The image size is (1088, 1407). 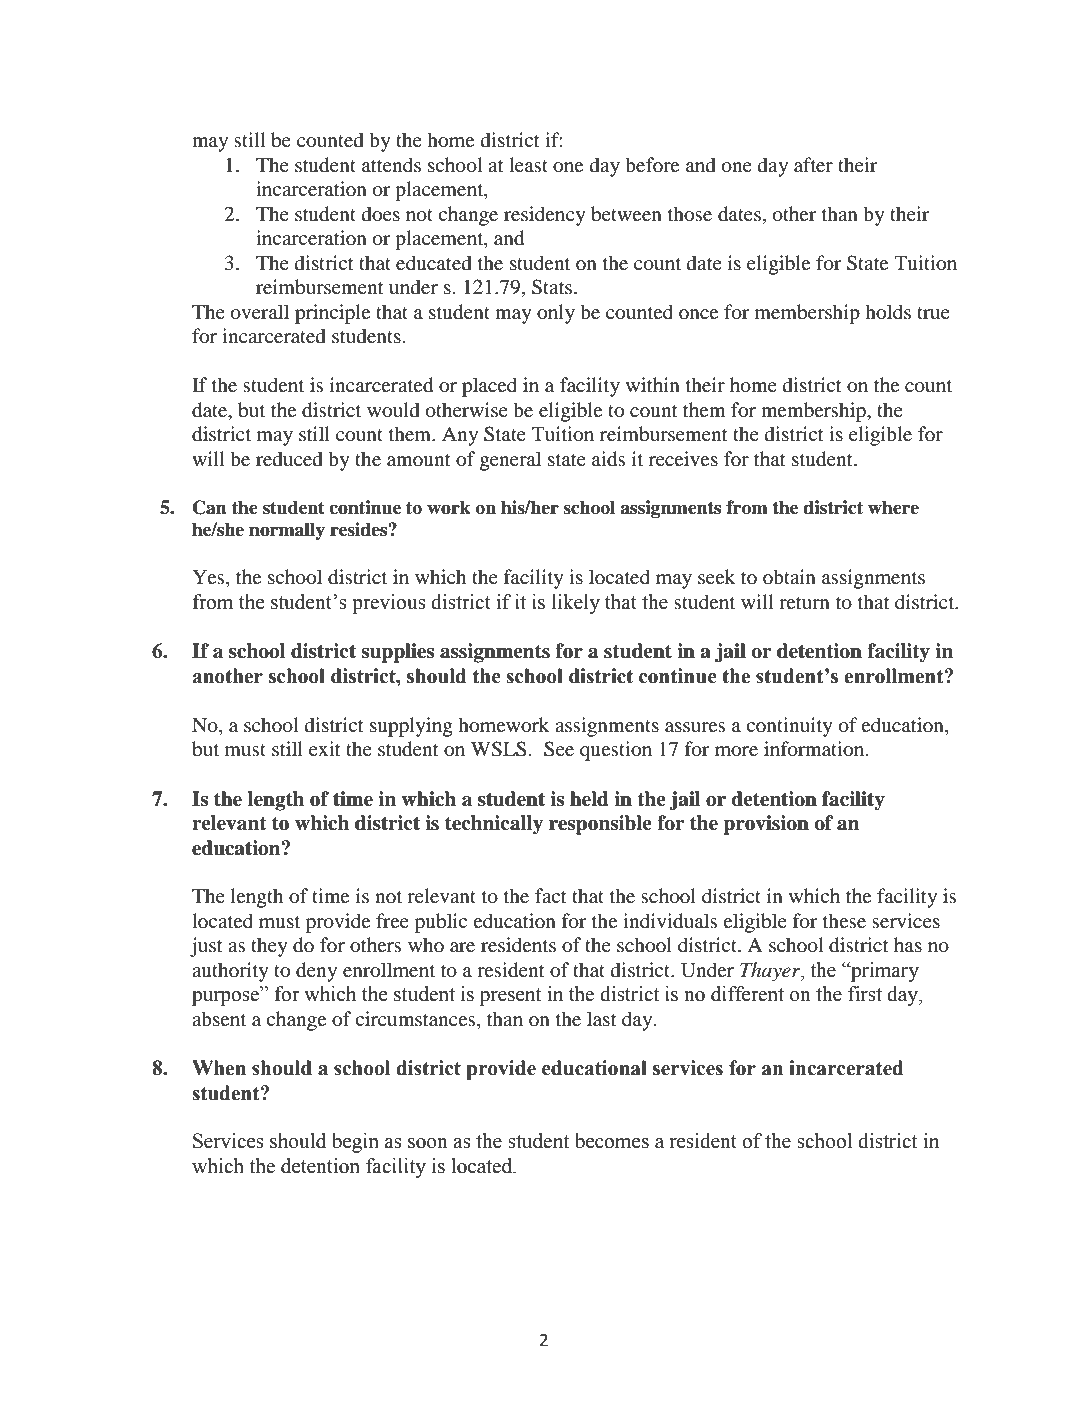 What do you see at coordinates (551, 895) in the screenshot?
I see `fact` at bounding box center [551, 895].
